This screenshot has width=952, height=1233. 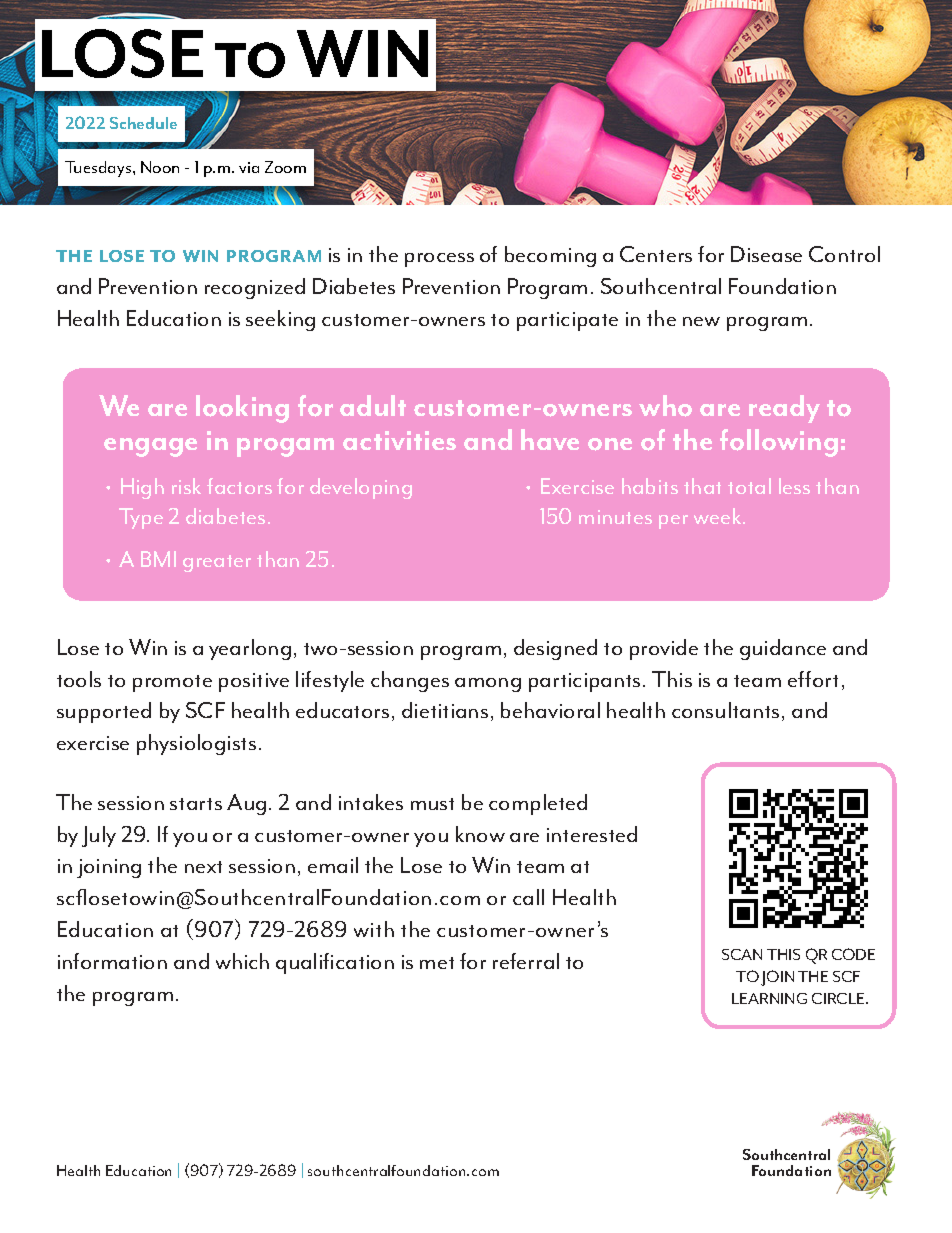 I want to click on among, so click(x=488, y=685).
